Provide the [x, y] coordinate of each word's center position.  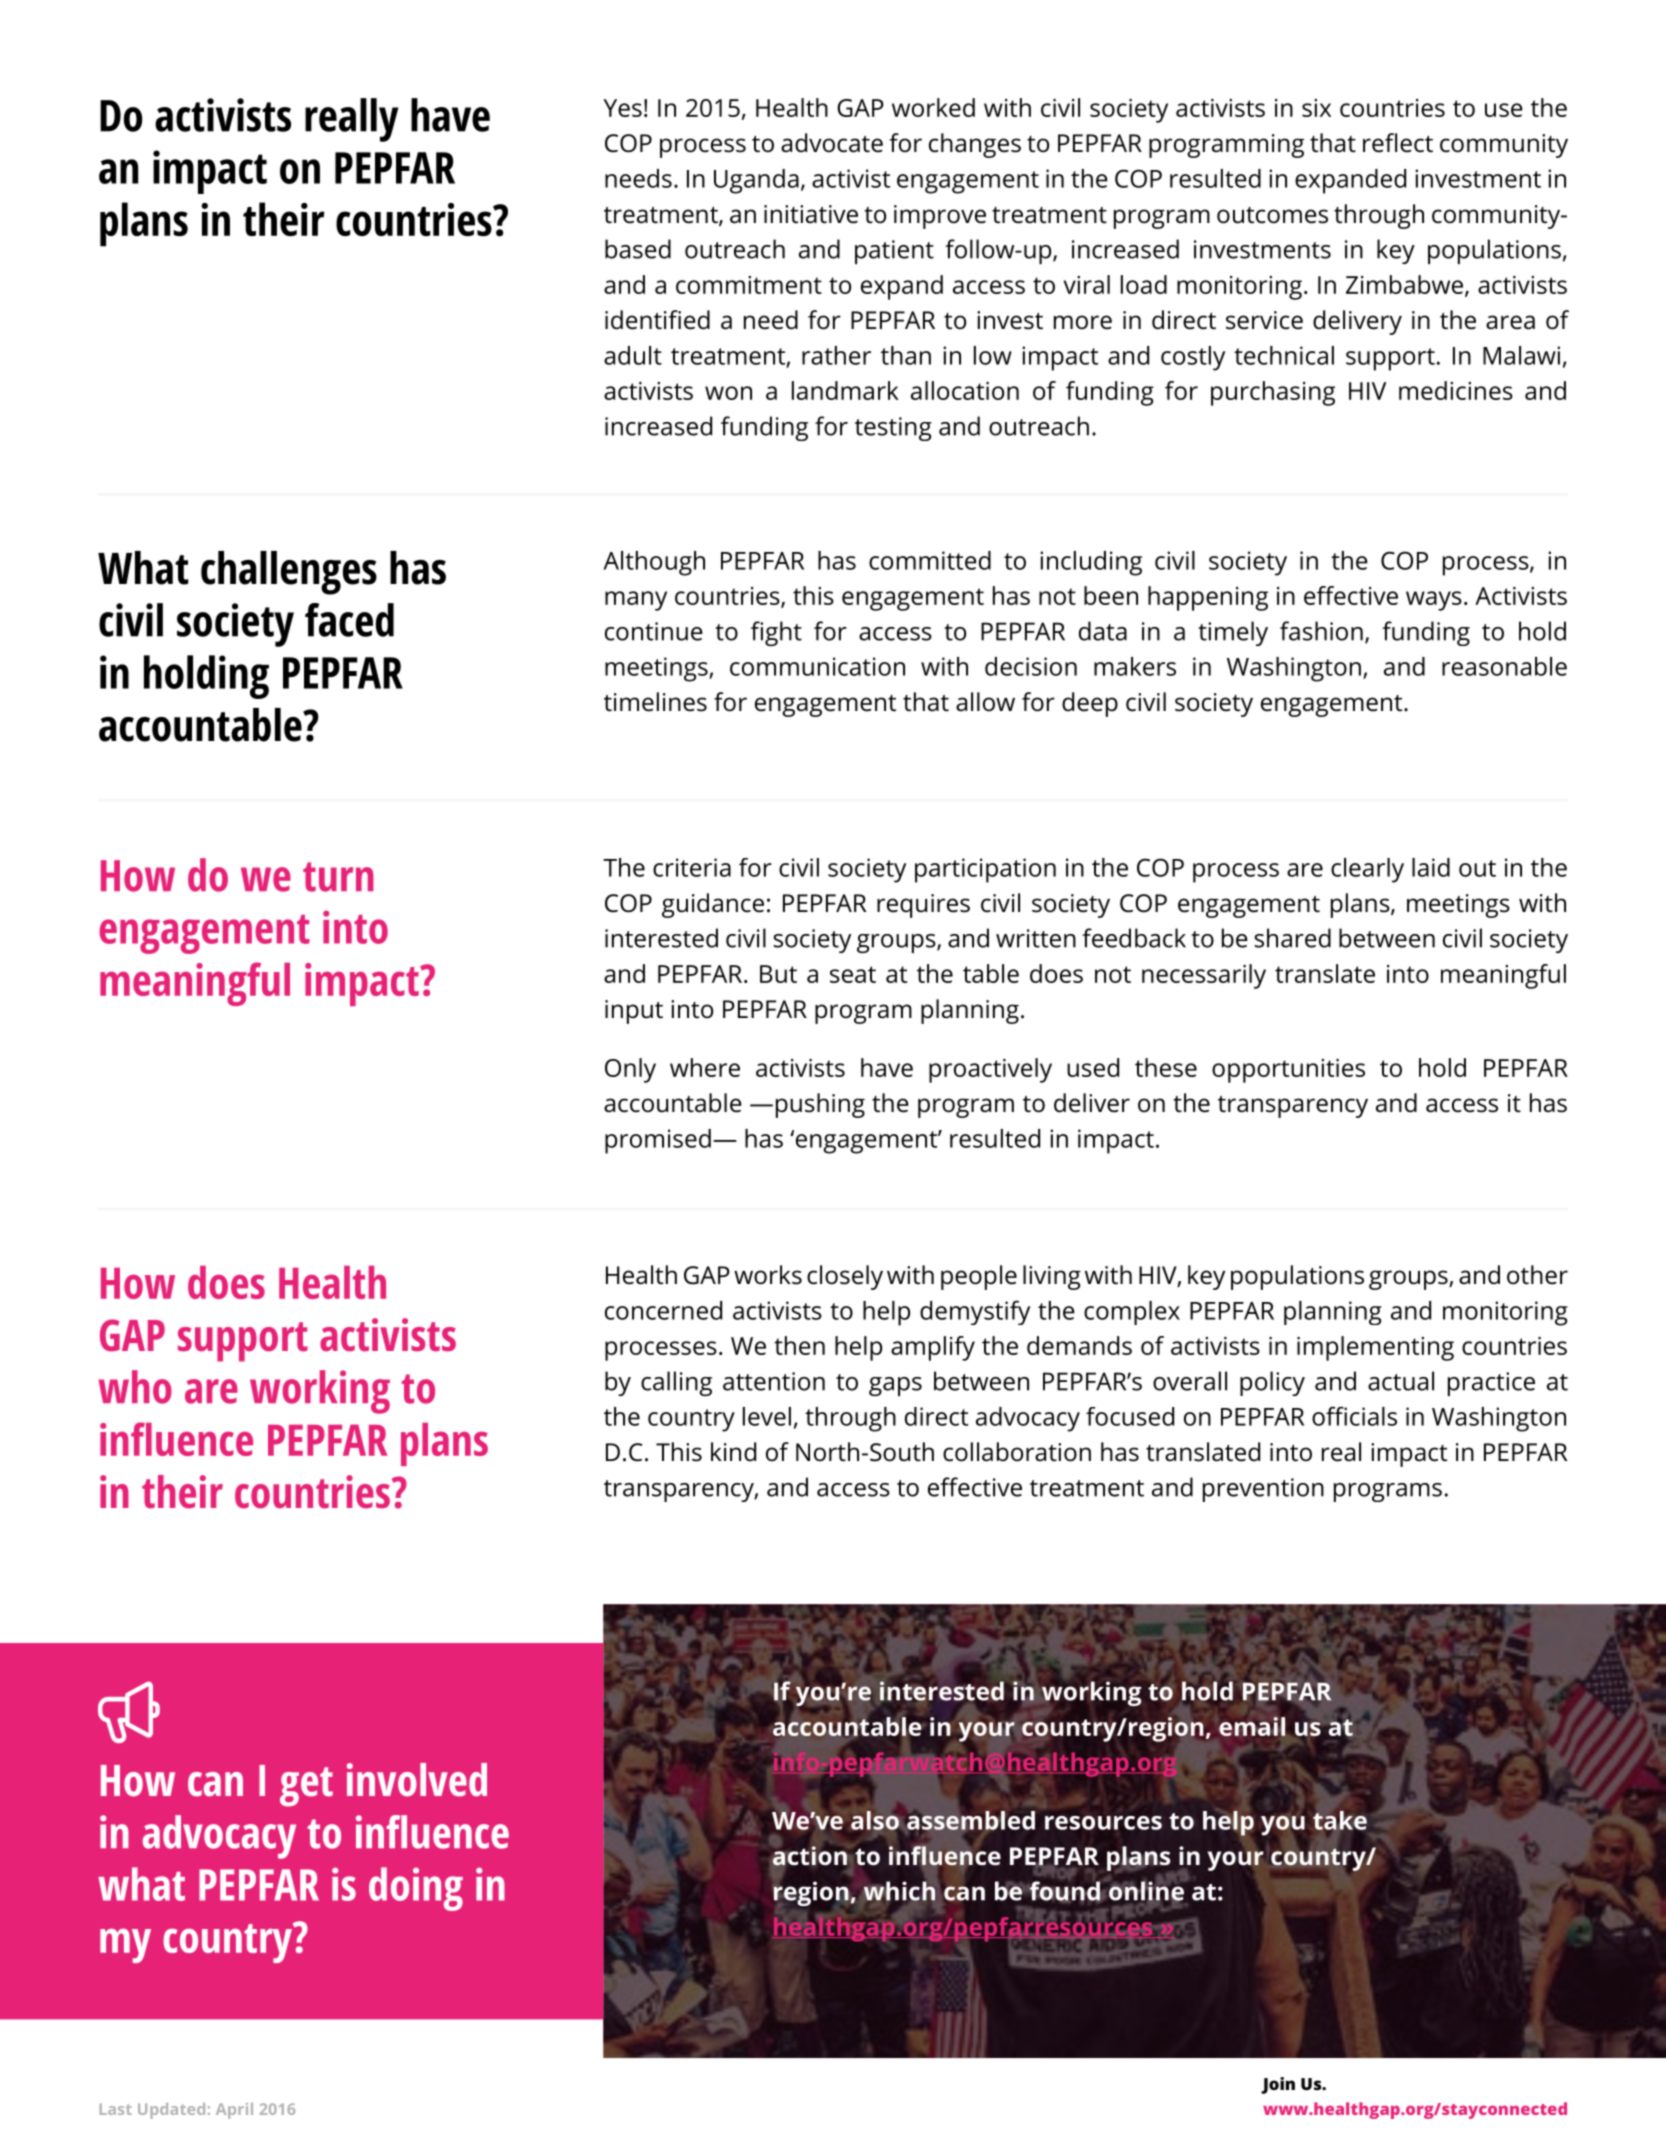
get [306, 1787]
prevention [1263, 1490]
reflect [1398, 143]
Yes [622, 108]
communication [817, 666]
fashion [1321, 631]
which [899, 1891]
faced [349, 620]
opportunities [1288, 1071]
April [234, 2111]
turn [338, 877]
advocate [832, 143]
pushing [820, 1105]
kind [733, 1452]
